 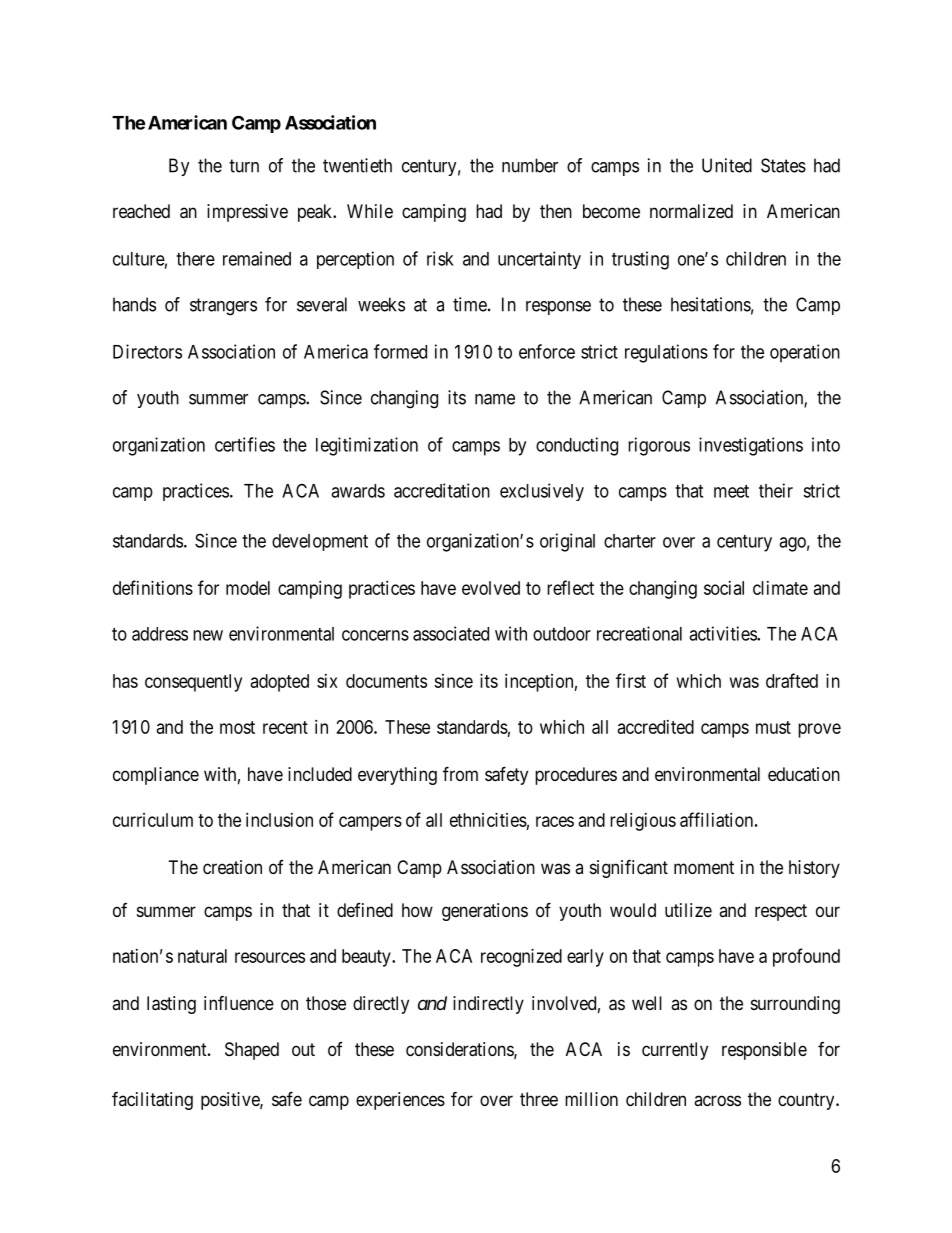 I want to click on social, so click(x=724, y=588).
